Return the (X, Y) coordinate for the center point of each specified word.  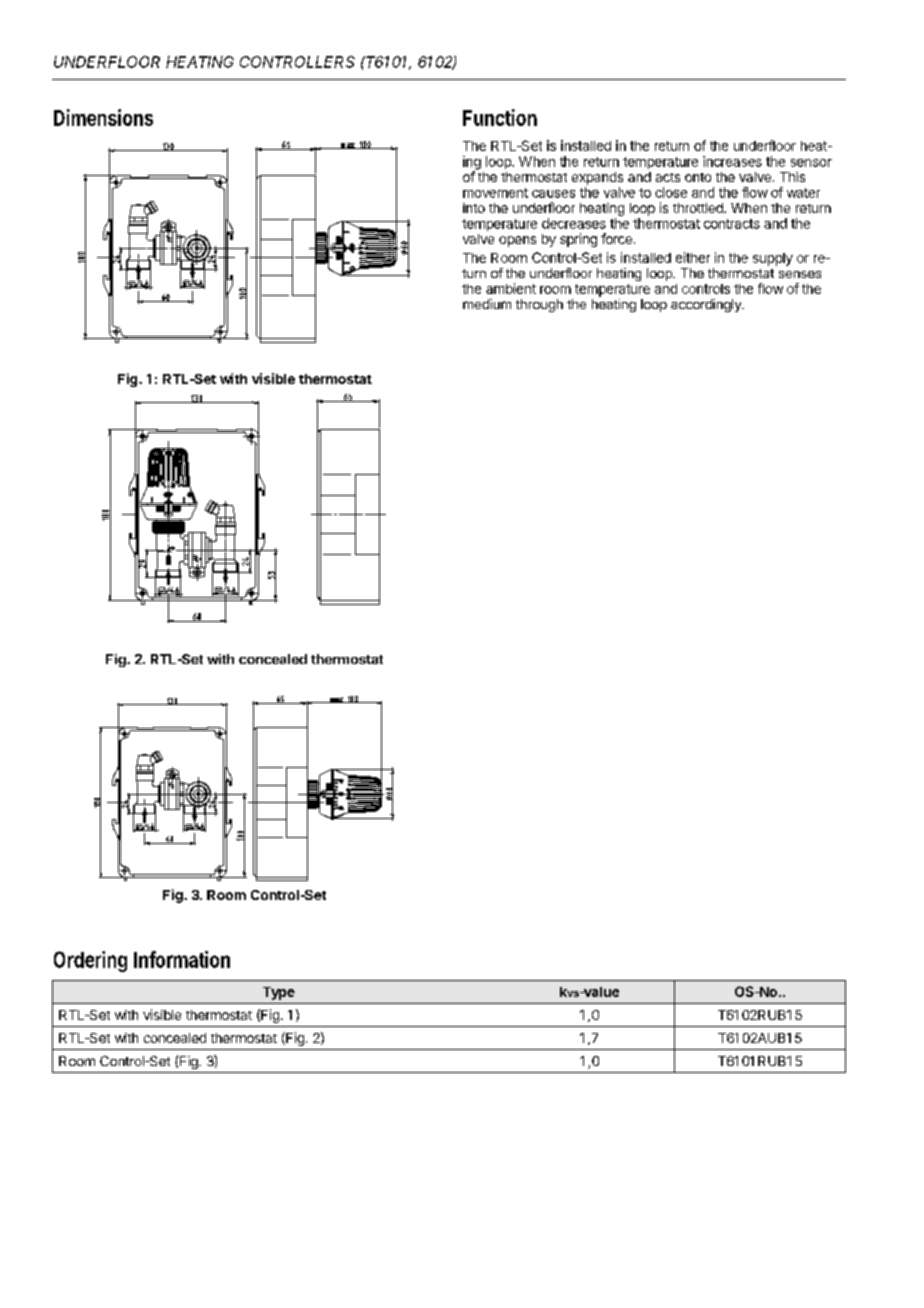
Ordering (90, 961)
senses (800, 274)
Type (279, 993)
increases (732, 161)
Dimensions (103, 117)
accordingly (707, 305)
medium (487, 304)
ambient (511, 288)
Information (182, 959)
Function (500, 117)
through (539, 305)
